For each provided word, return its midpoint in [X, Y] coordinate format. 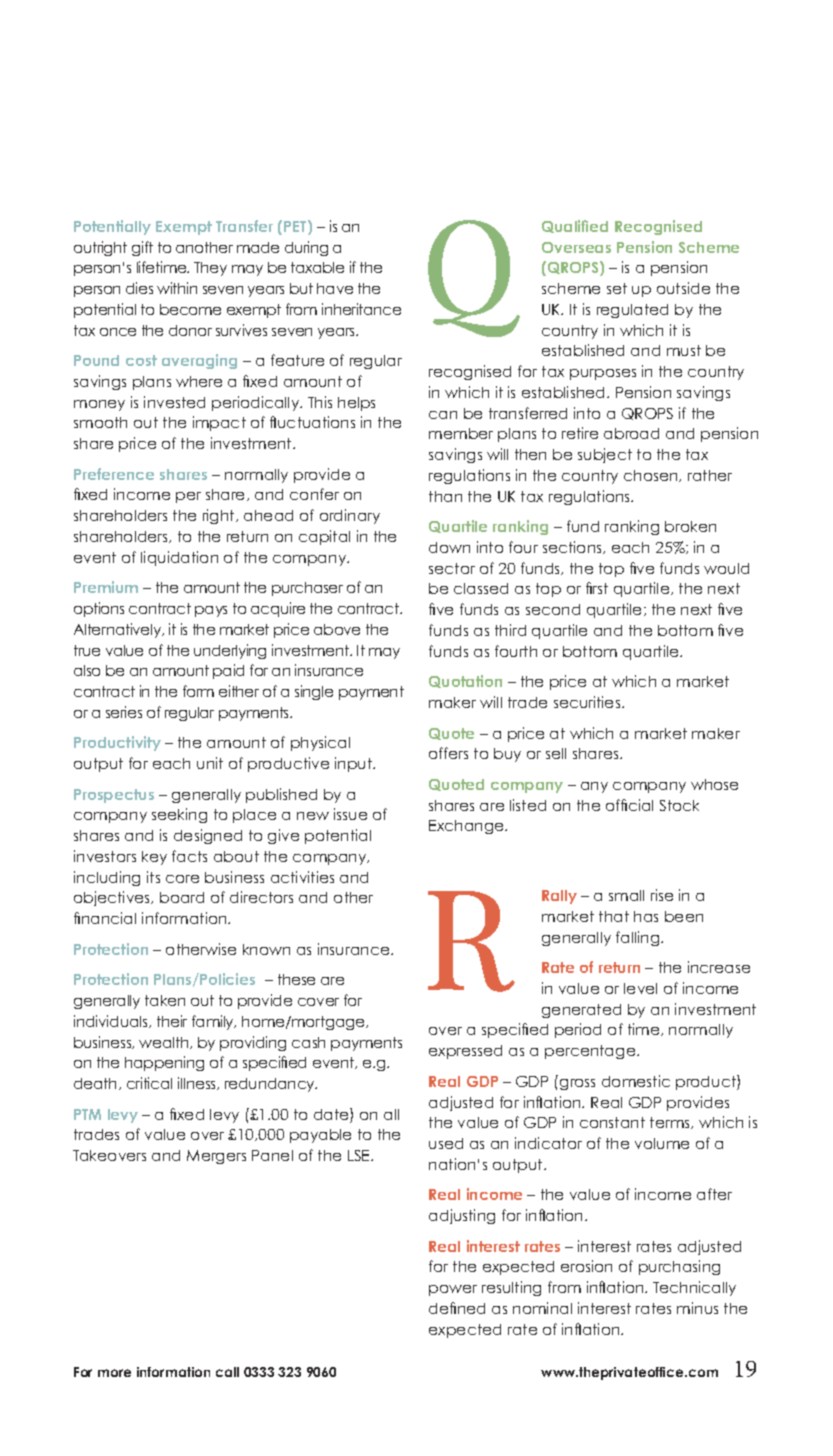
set [617, 288]
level [640, 988]
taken [165, 1000]
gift [142, 248]
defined [457, 1308]
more [114, 1373]
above [337, 629]
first [597, 588]
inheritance [361, 309]
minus [697, 1308]
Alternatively [119, 630]
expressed [465, 1052]
